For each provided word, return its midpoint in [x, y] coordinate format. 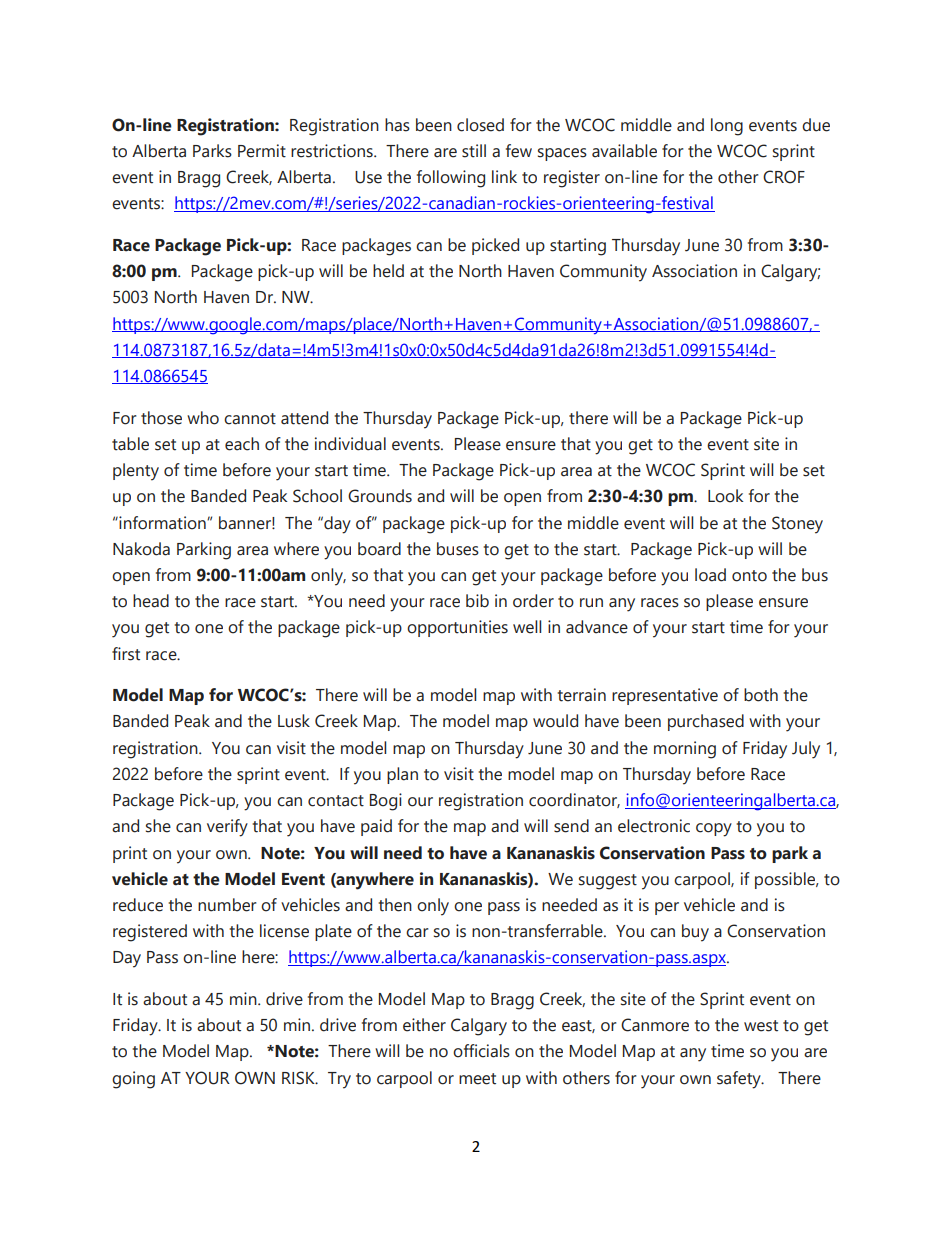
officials [481, 1051]
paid [376, 827]
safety [740, 1080]
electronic [654, 826]
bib [477, 601]
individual [350, 444]
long [727, 127]
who [203, 418]
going [133, 1080]
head [151, 601]
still [474, 151]
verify [227, 828]
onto [749, 576]
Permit [262, 151]
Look [725, 496]
